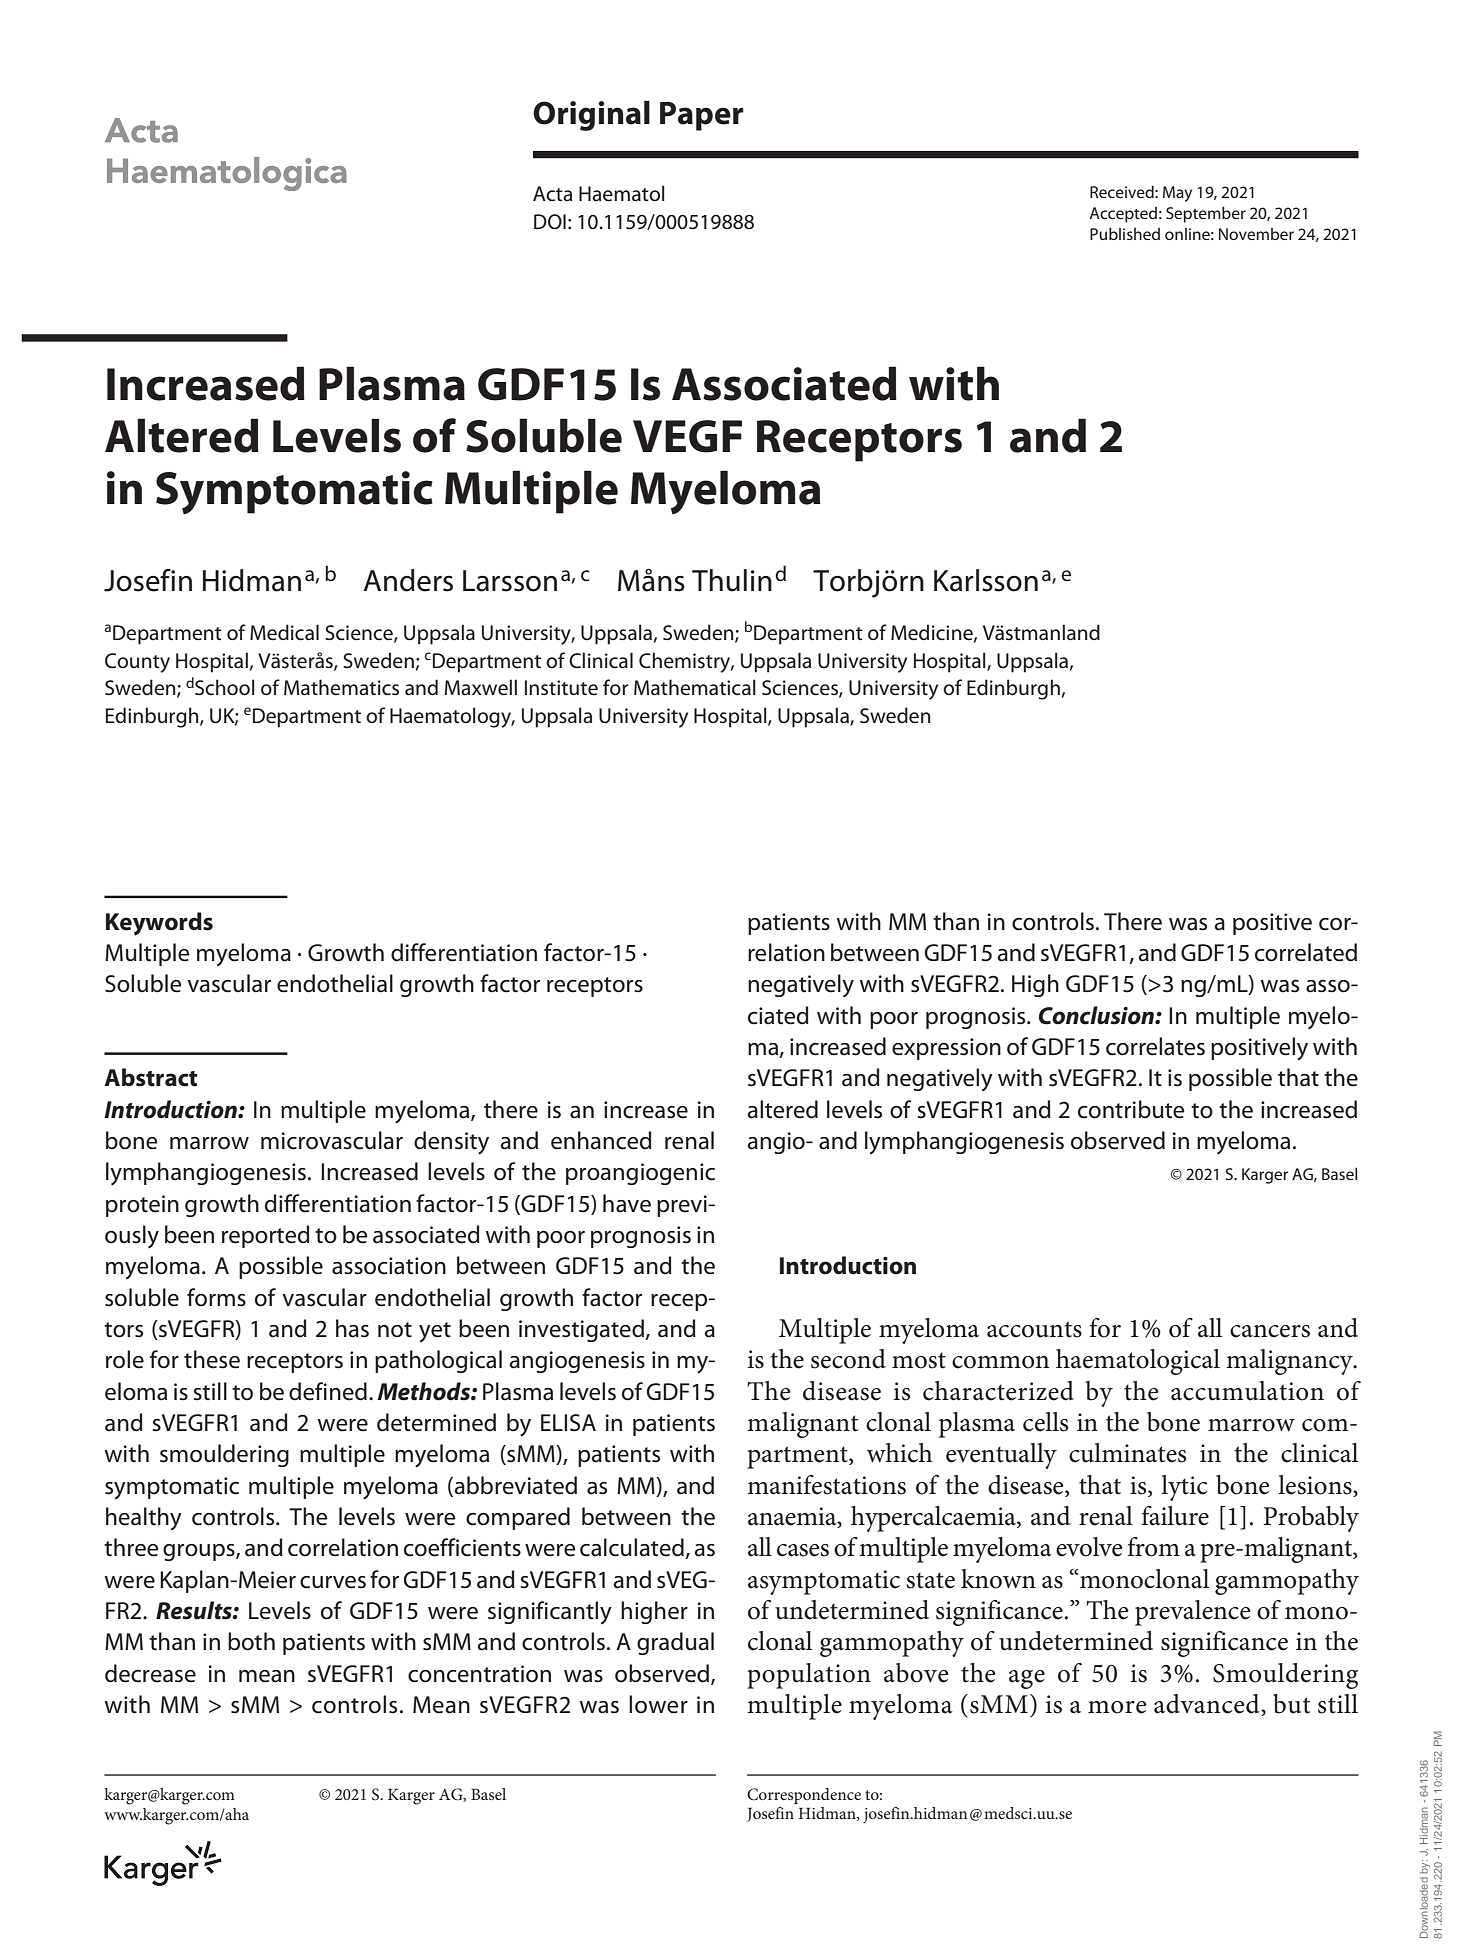  Describe the element at coordinates (1208, 1705) in the screenshot. I see `advanced` at that location.
